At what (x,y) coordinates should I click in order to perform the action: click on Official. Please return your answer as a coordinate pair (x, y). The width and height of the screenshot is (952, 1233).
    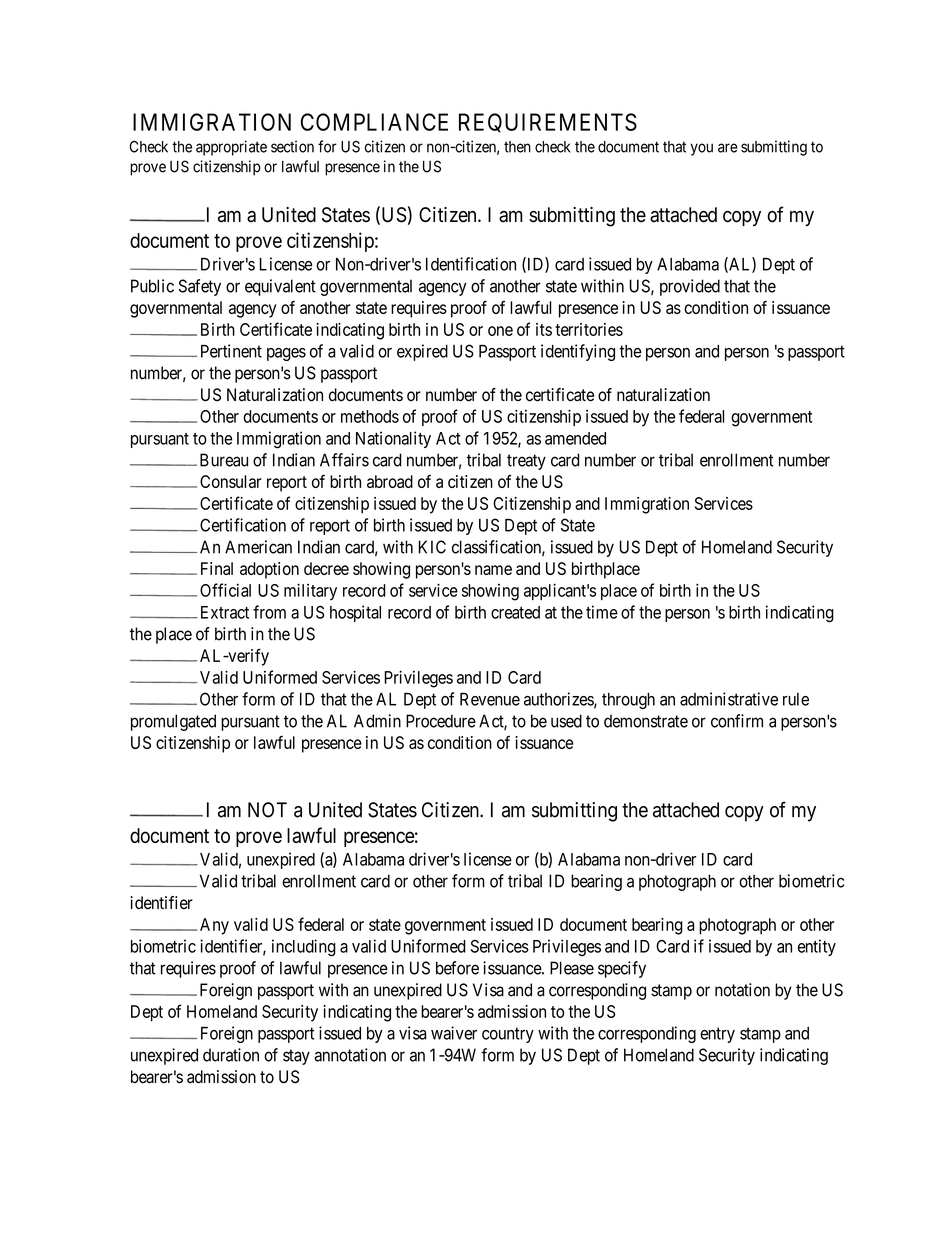
    Looking at the image, I should click on (225, 590).
